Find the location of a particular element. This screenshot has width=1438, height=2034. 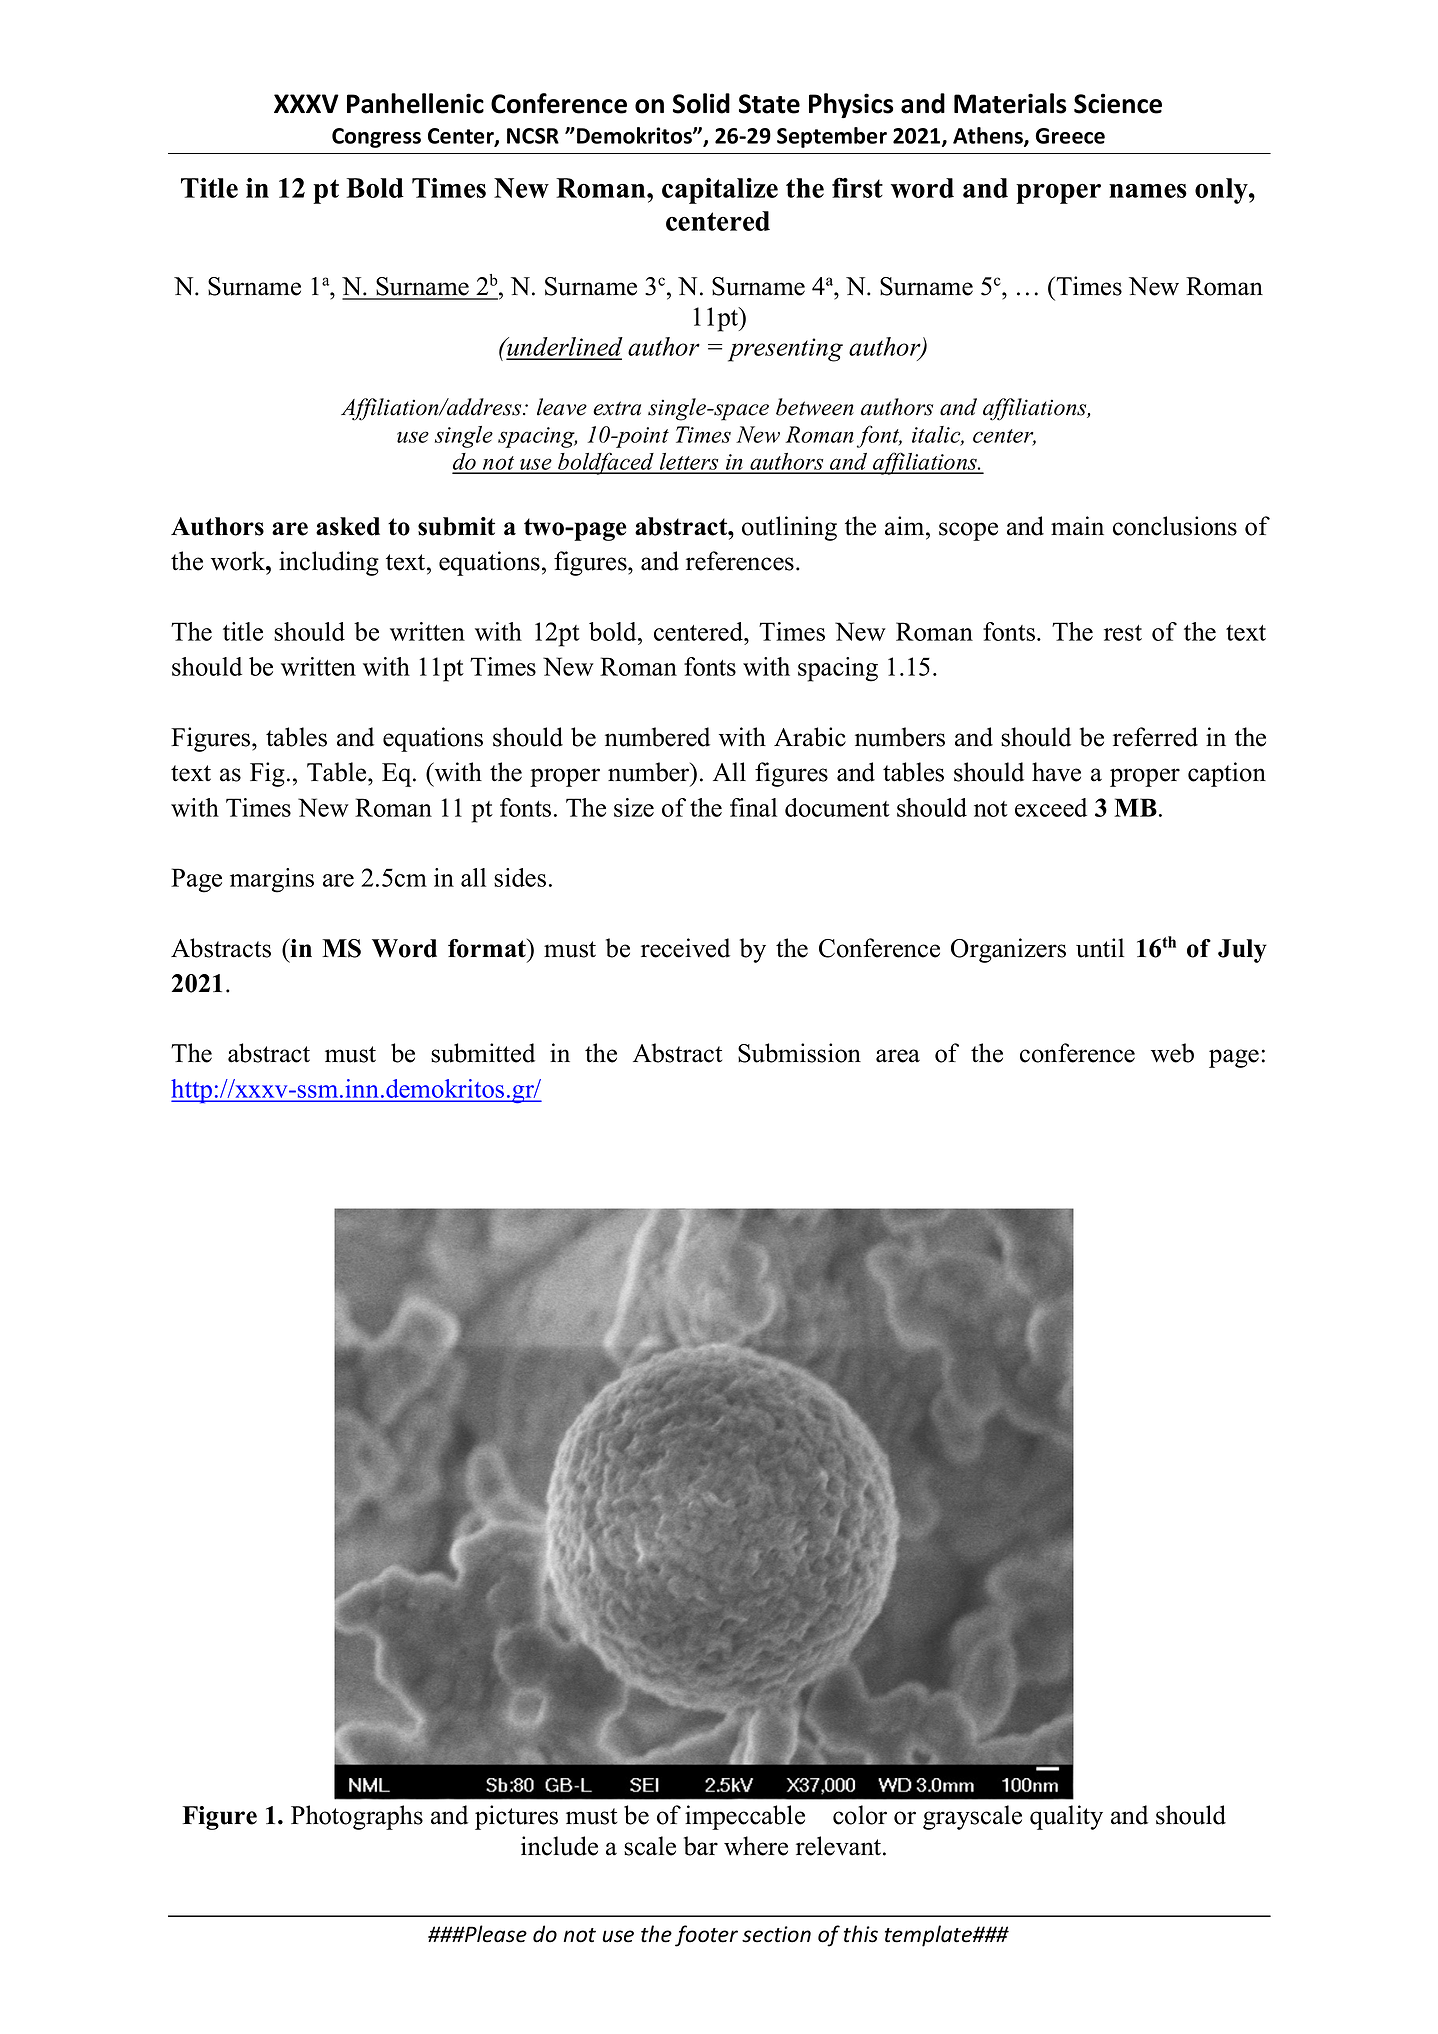

Congress is located at coordinates (376, 138).
